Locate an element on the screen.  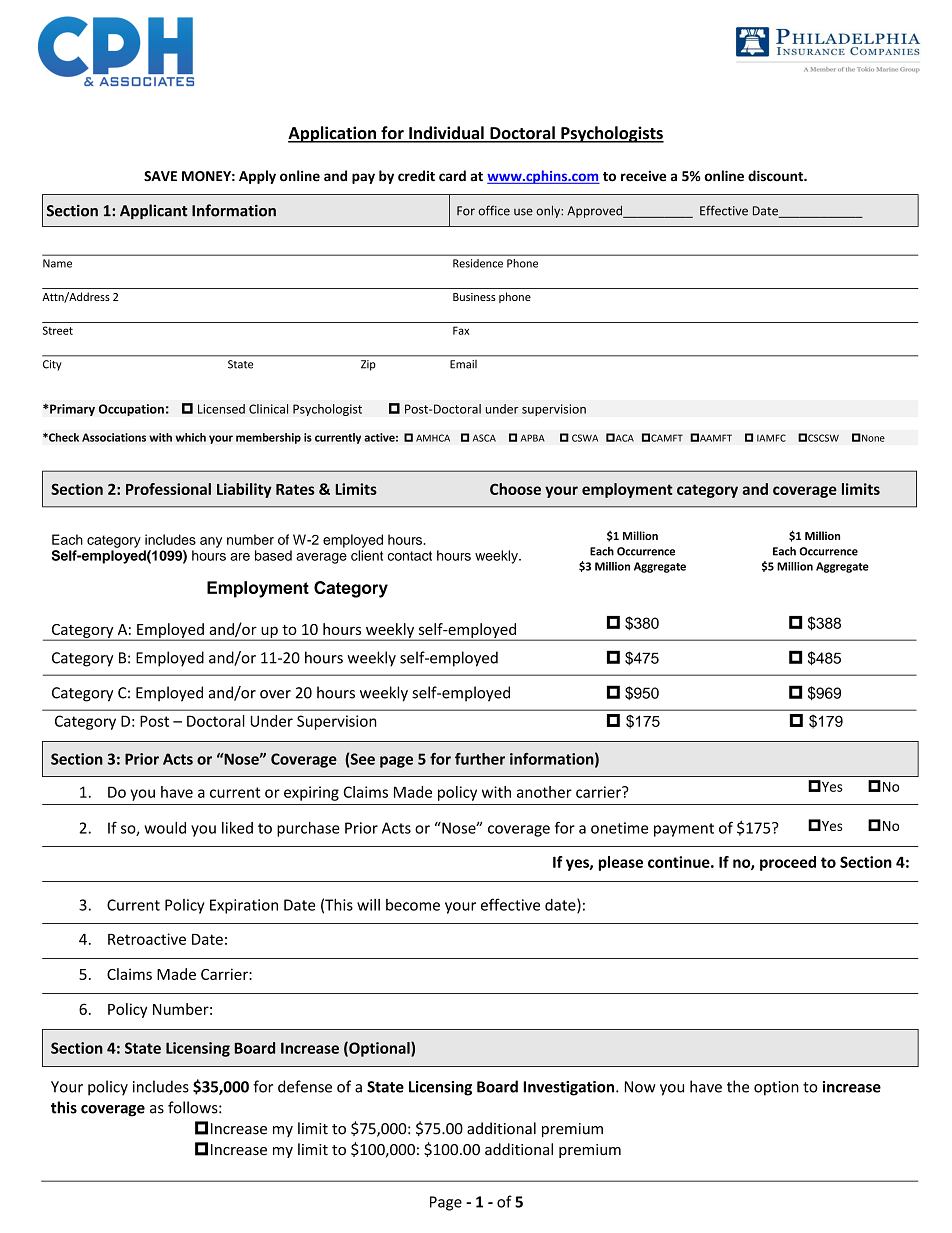
Email is located at coordinates (463, 364).
